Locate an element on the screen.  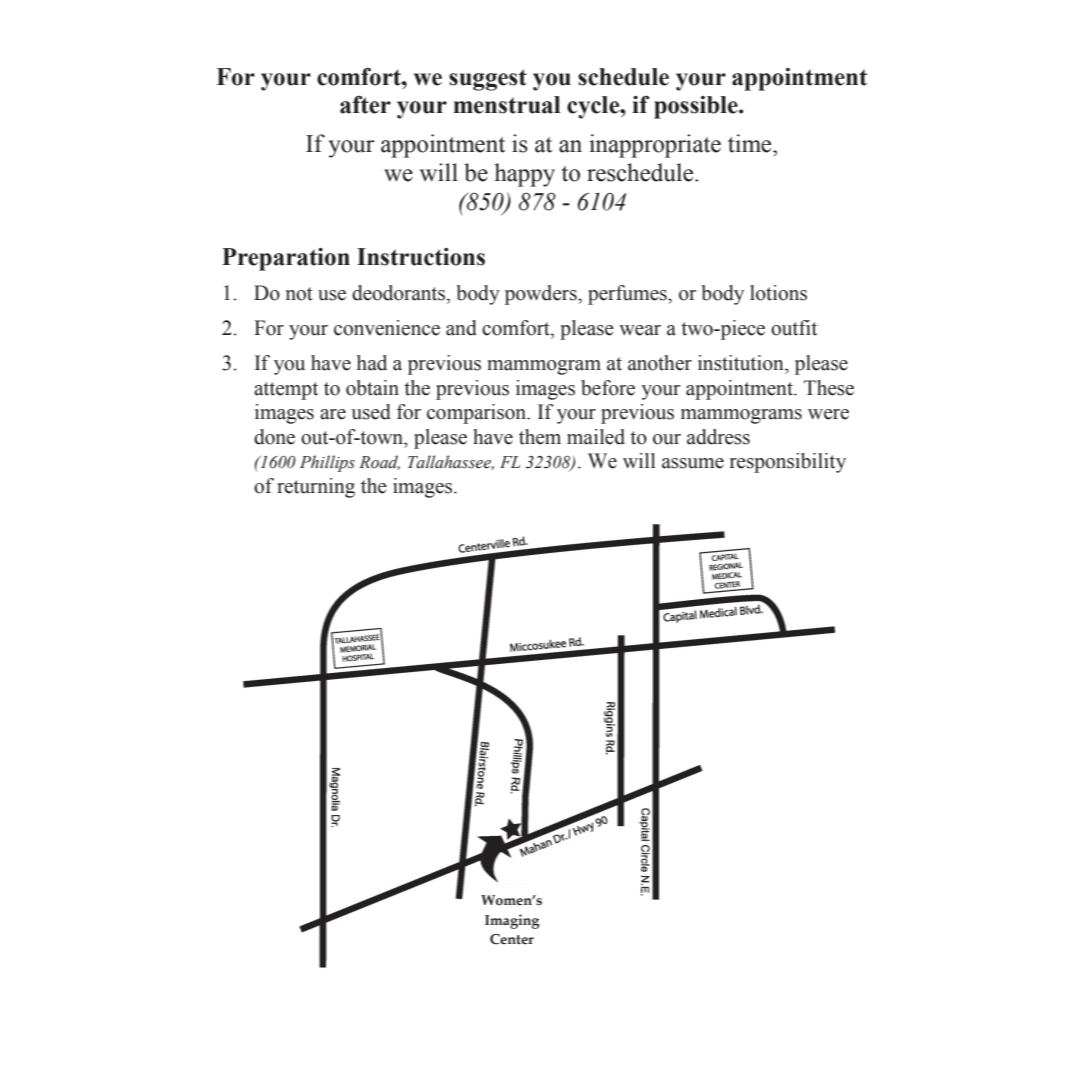
had is located at coordinates (372, 363).
